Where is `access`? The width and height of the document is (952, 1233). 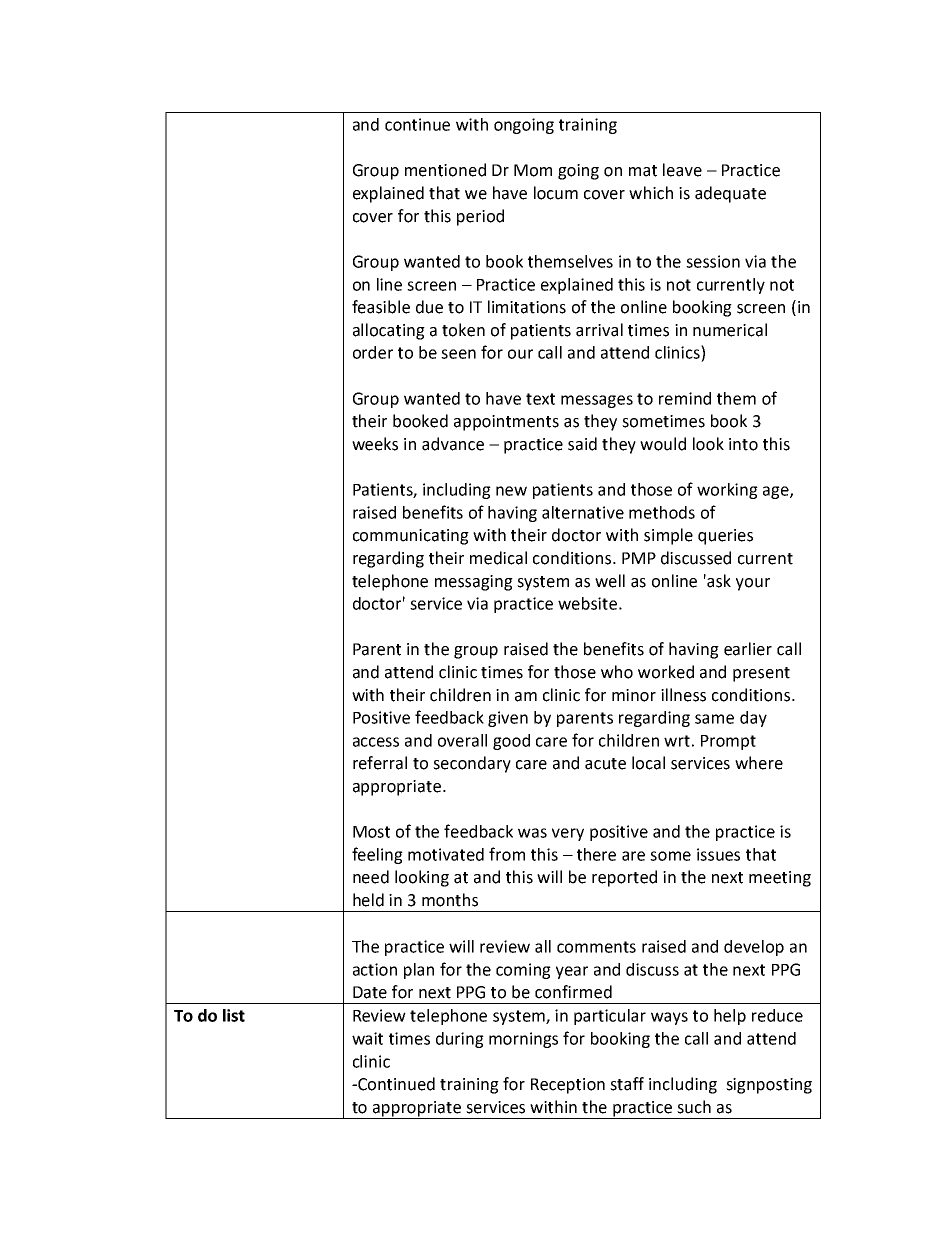 access is located at coordinates (376, 742).
